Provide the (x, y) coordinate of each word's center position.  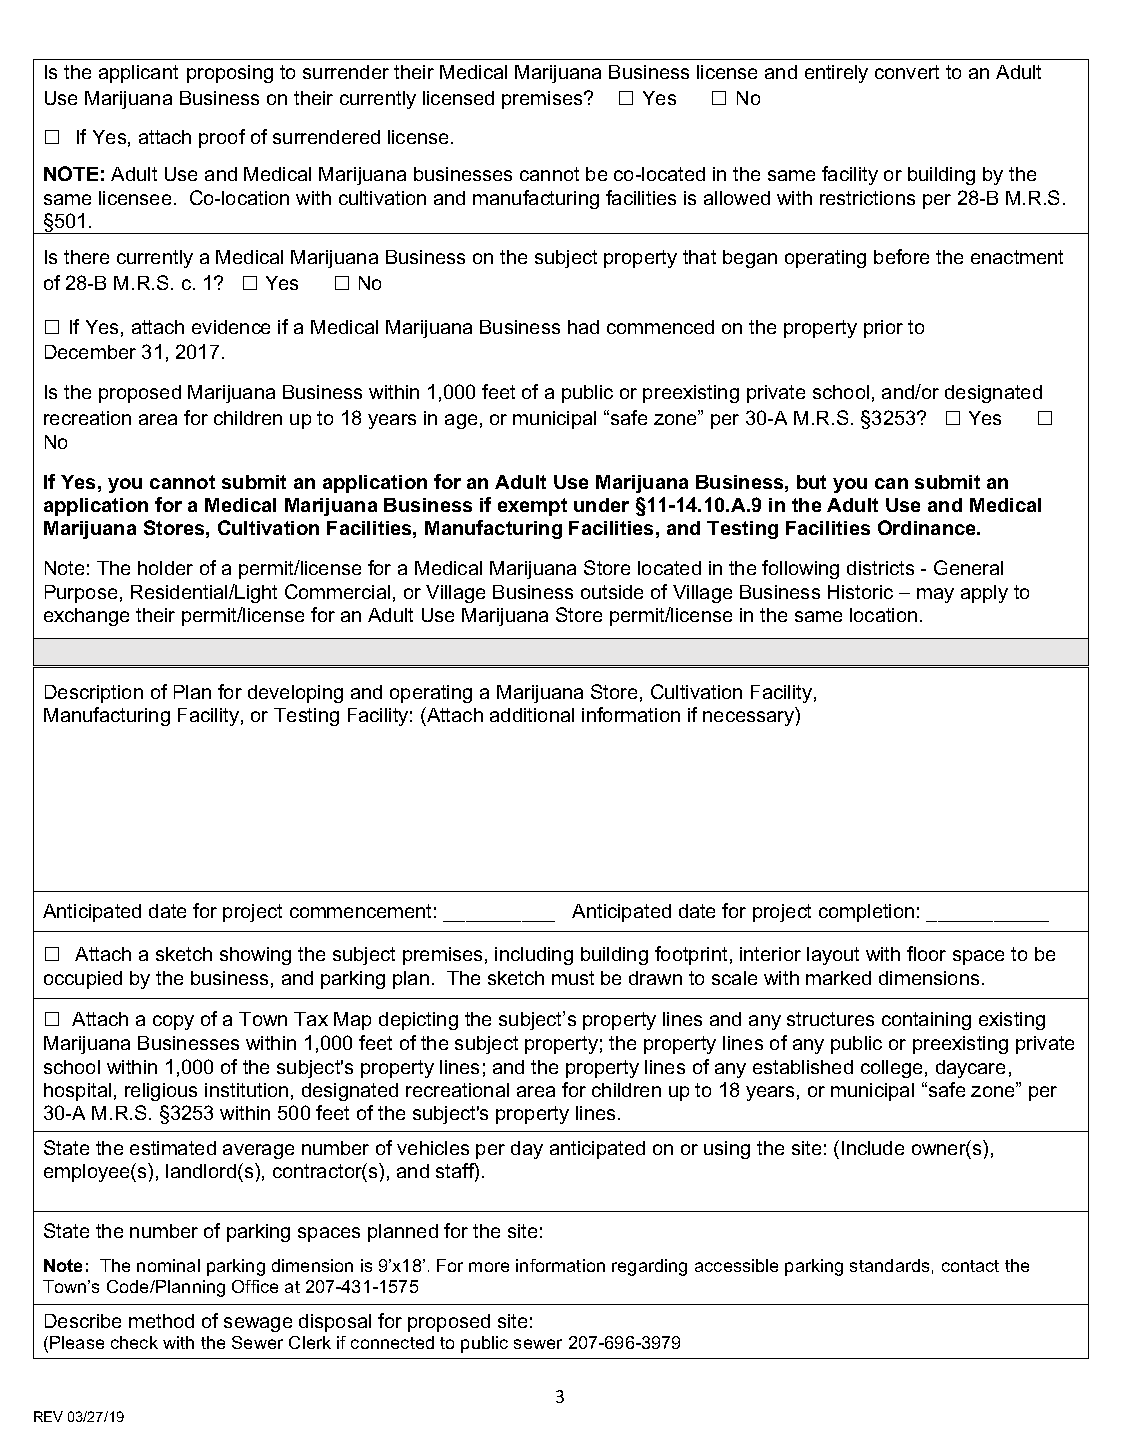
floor (926, 953)
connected (392, 1342)
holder (165, 568)
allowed (737, 198)
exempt (532, 507)
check (134, 1342)
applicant (138, 74)
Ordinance (928, 527)
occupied (83, 980)
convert (907, 72)
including (534, 956)
